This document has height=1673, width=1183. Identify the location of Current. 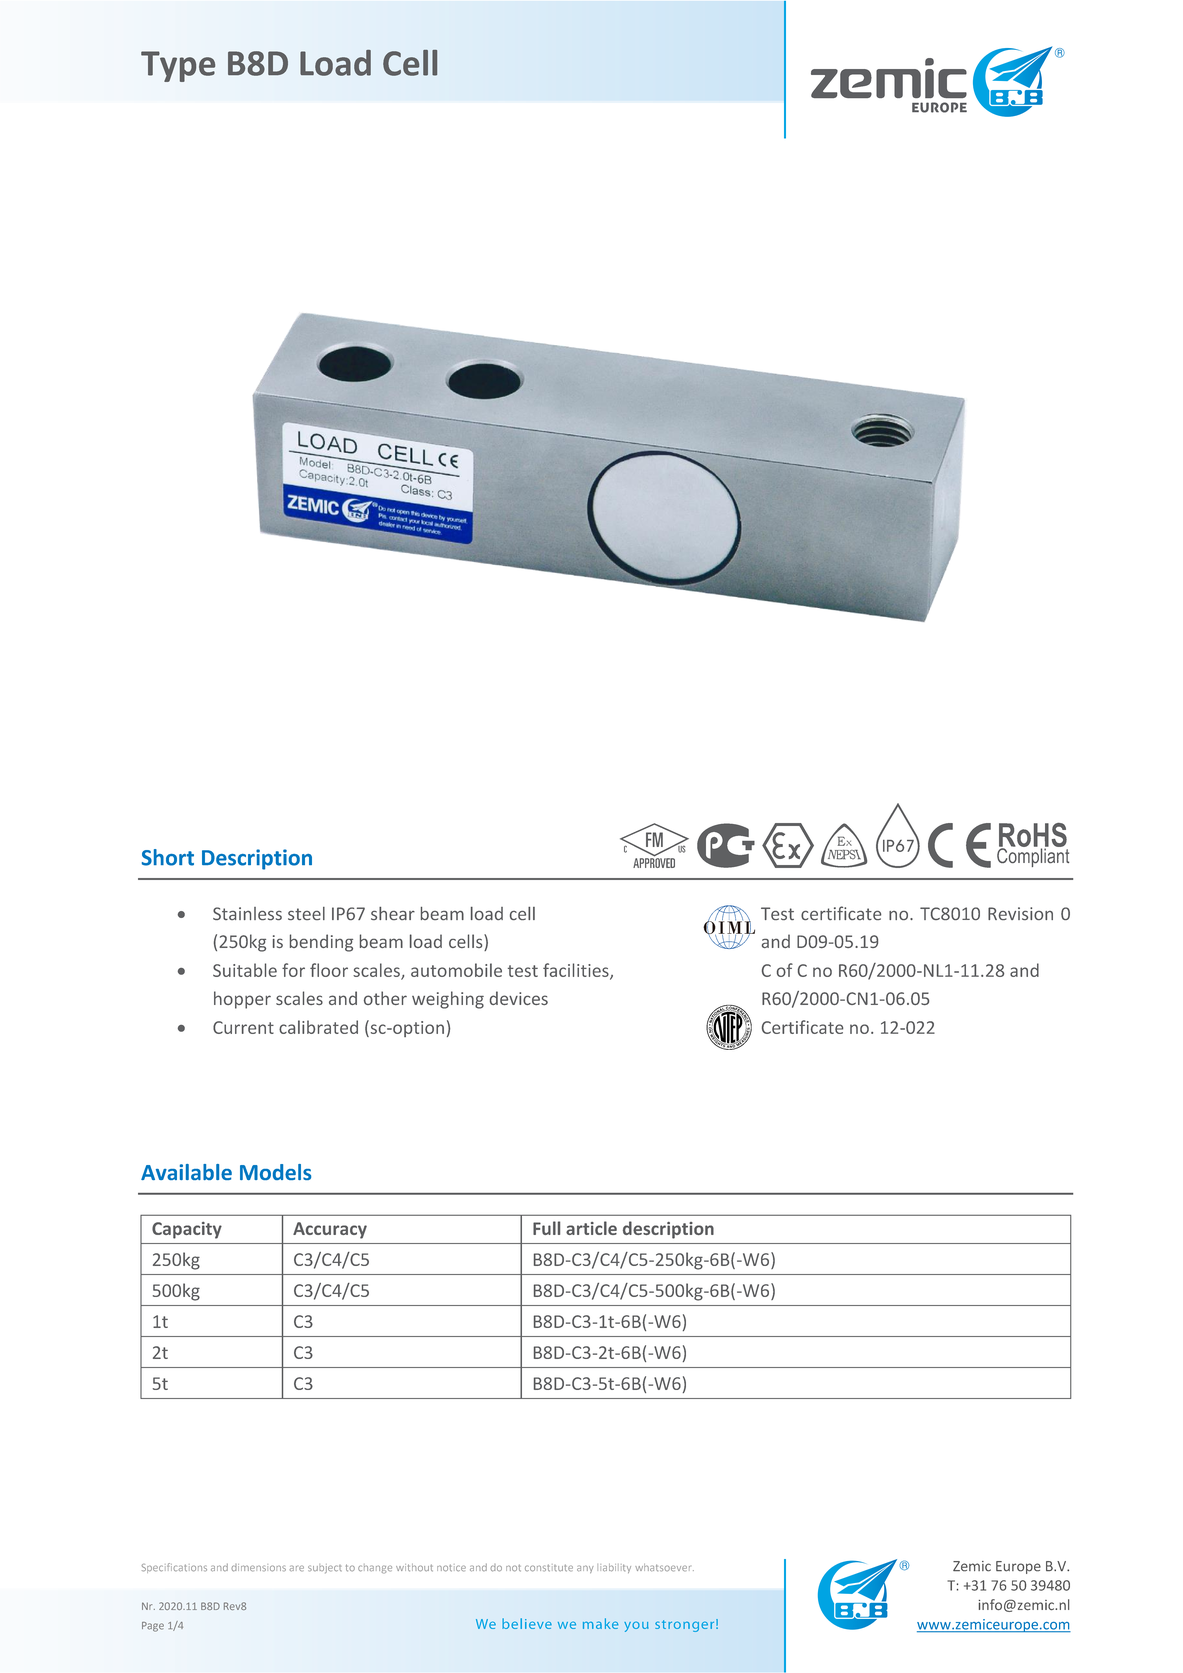
(243, 1027).
